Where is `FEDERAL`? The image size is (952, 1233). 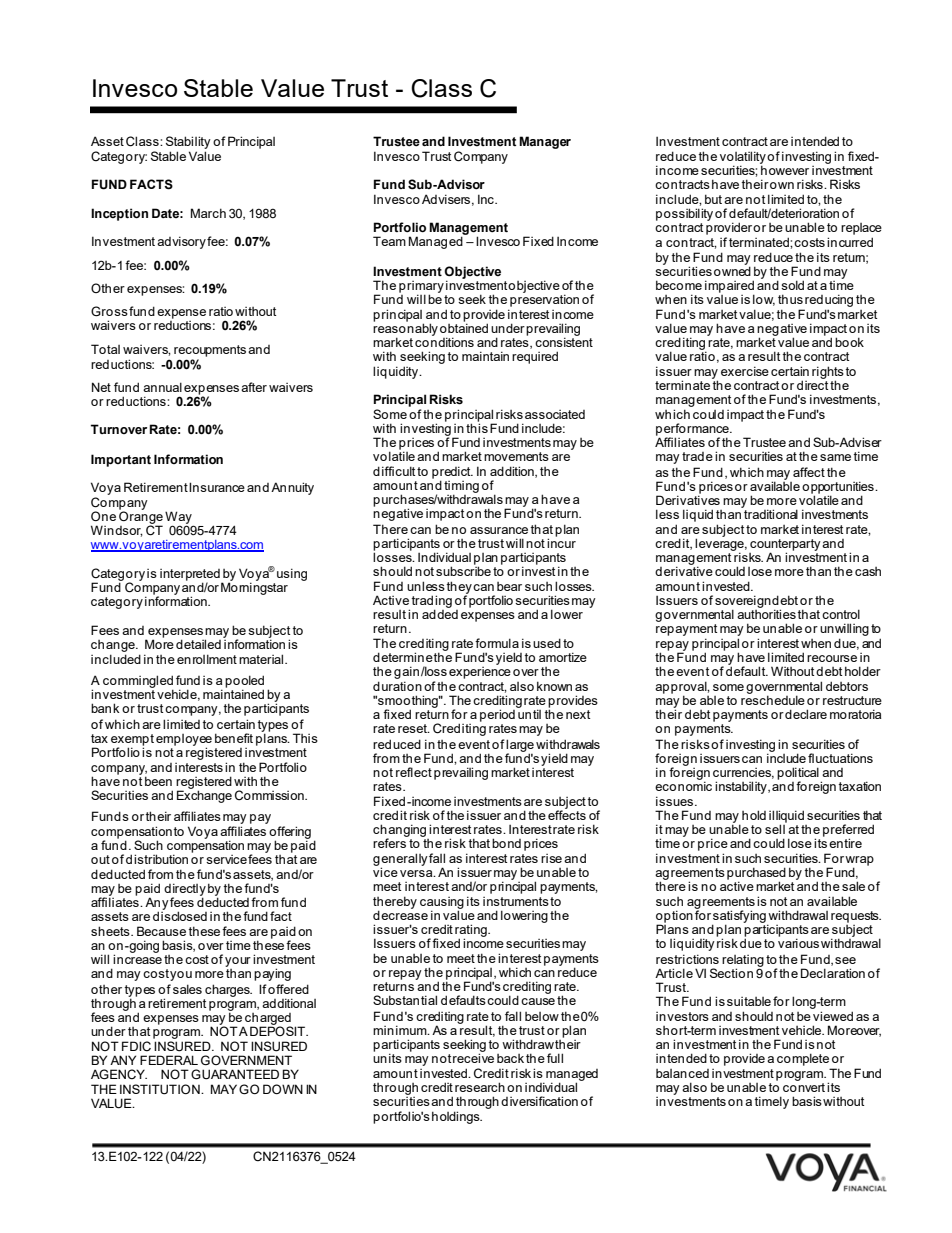
FEDERAL is located at coordinates (169, 1060).
